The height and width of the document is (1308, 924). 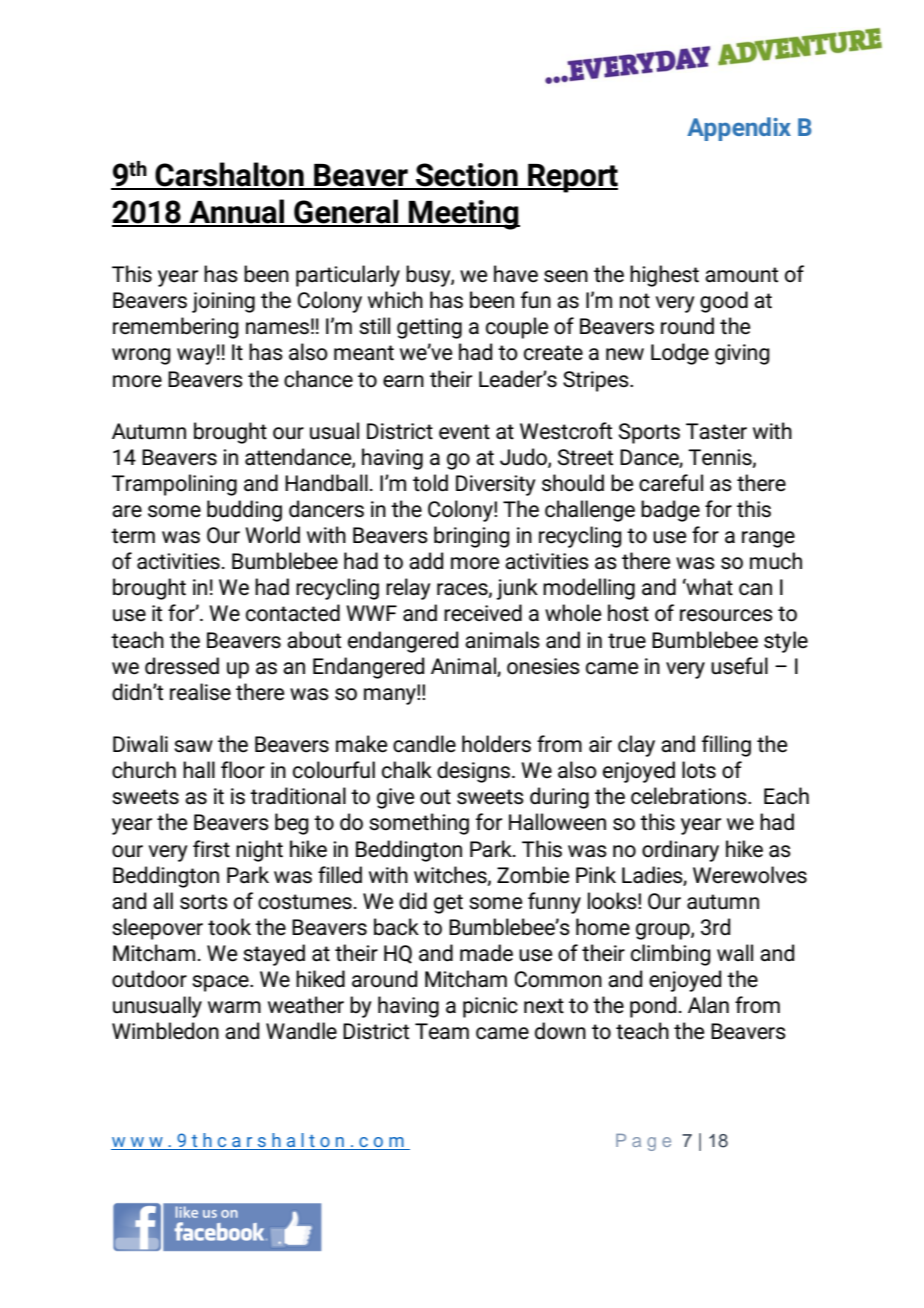 What do you see at coordinates (467, 176) in the document?
I see `Section` at bounding box center [467, 176].
